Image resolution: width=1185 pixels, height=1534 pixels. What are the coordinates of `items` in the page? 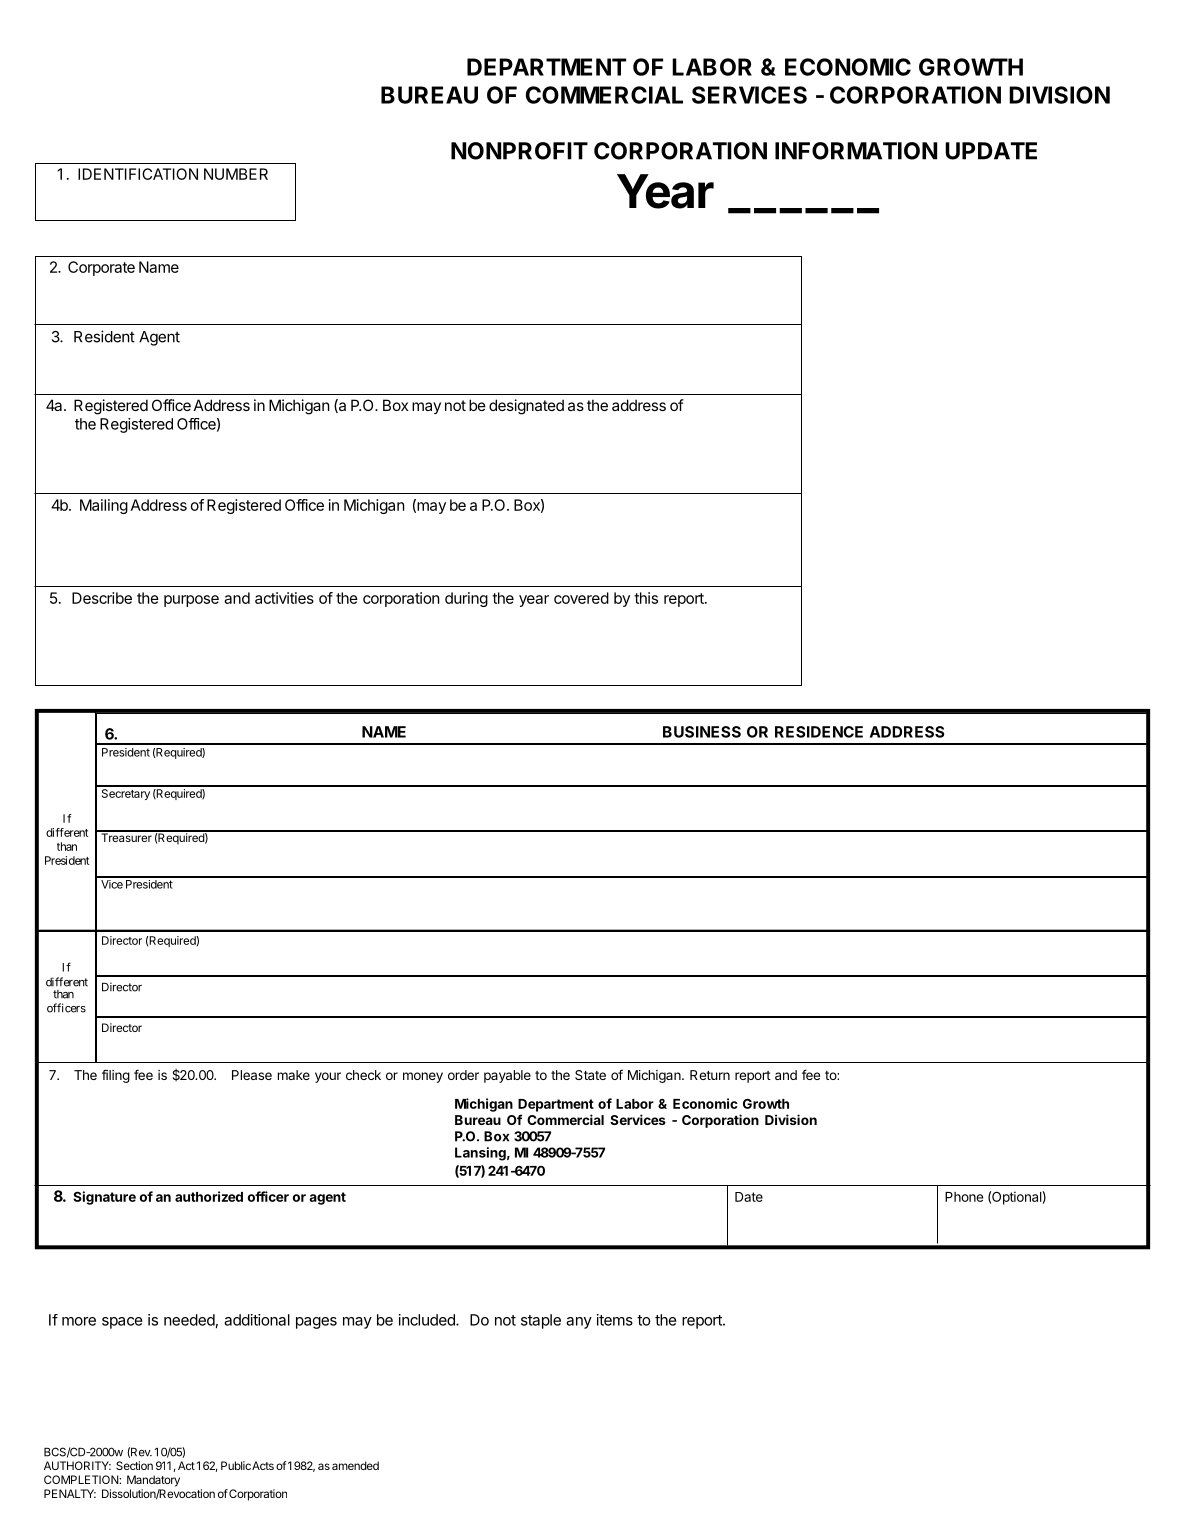 It's located at (615, 1320).
